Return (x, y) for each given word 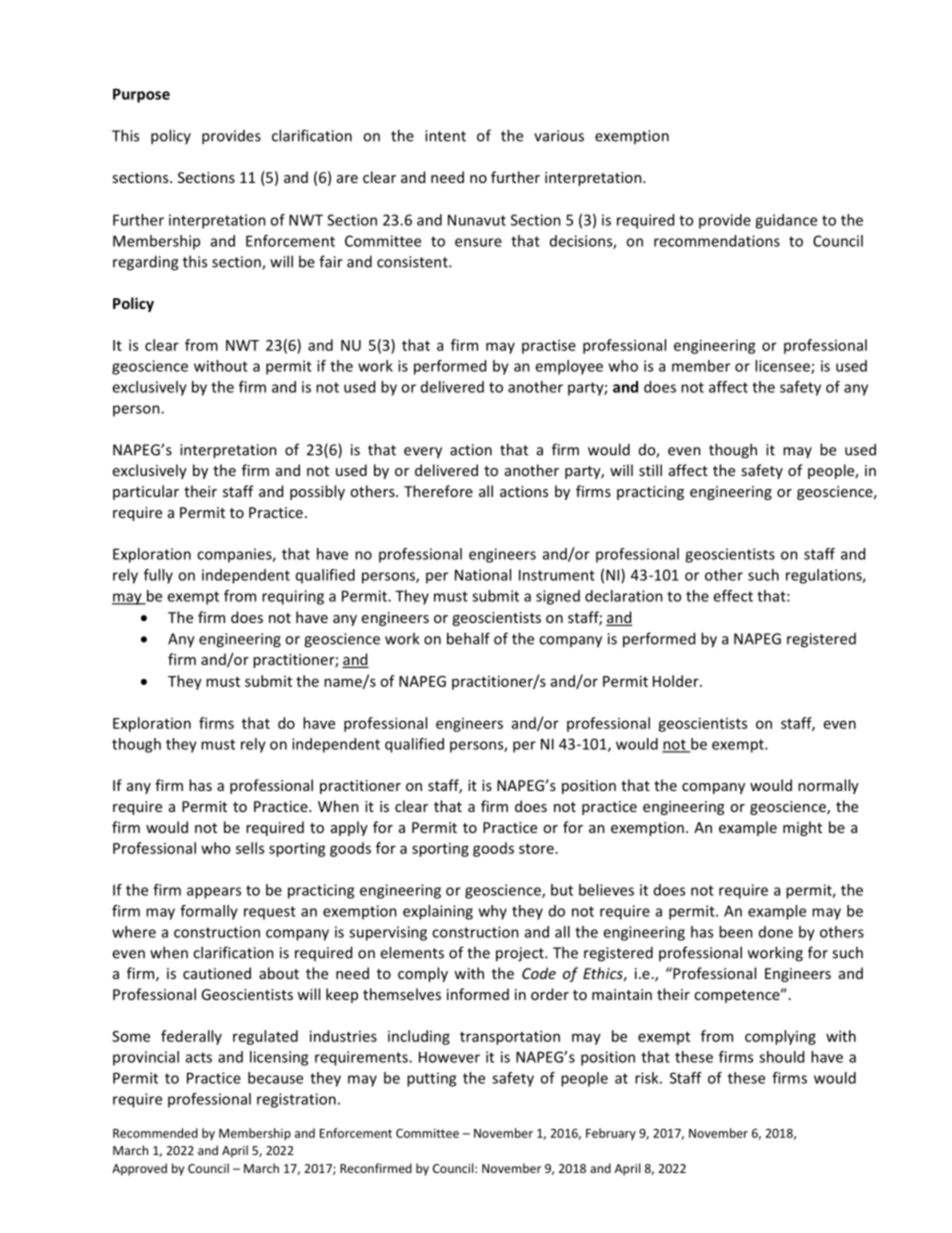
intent (445, 136)
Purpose (141, 95)
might (802, 828)
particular (146, 492)
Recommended (155, 1133)
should (781, 1057)
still (650, 470)
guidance (786, 221)
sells (250, 848)
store (536, 849)
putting (431, 1079)
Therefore (438, 491)
